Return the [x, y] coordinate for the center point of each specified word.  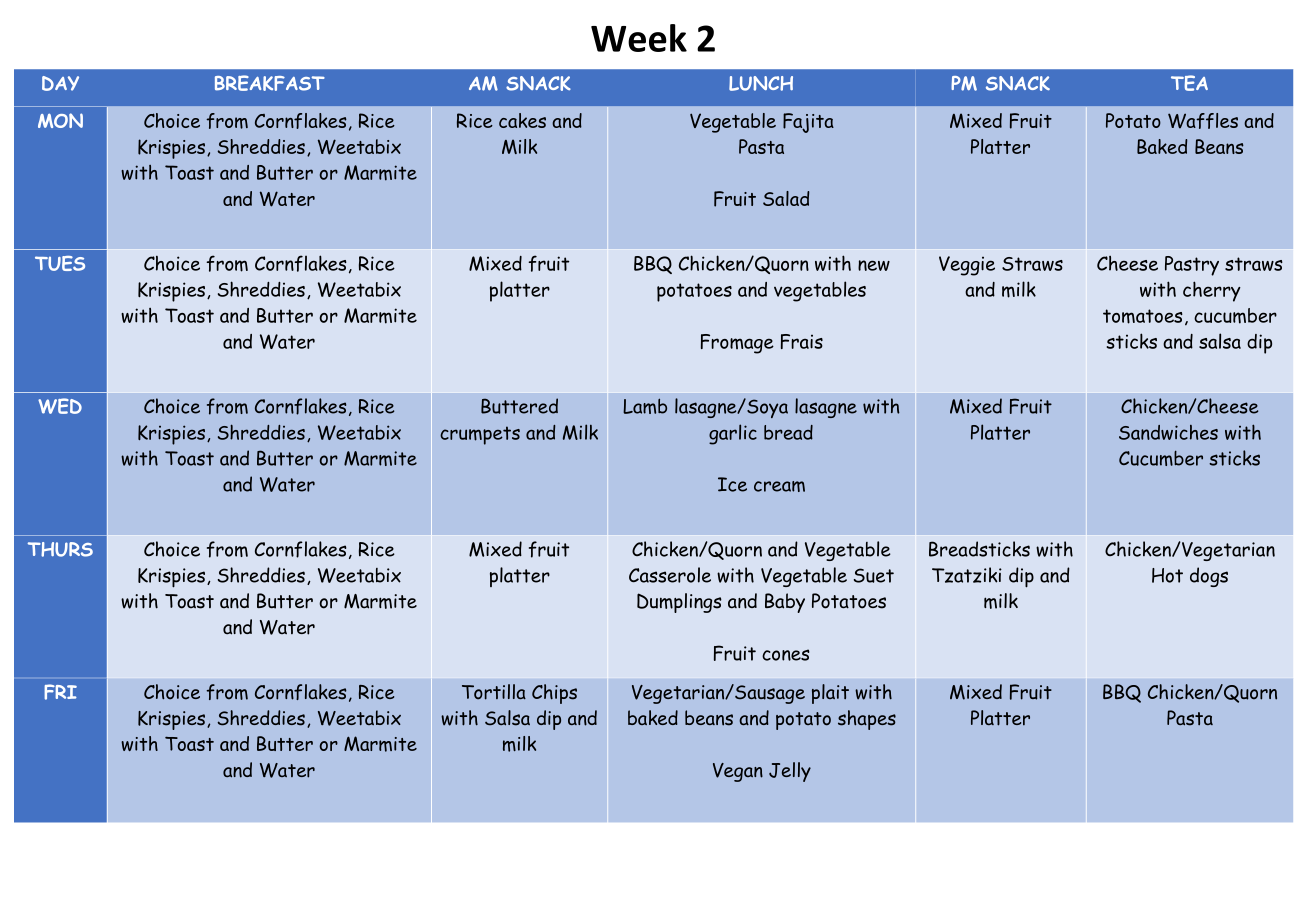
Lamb [645, 406]
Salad [786, 198]
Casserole [670, 575]
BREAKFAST [270, 83]
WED [60, 406]
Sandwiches [1168, 432]
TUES [60, 263]
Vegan [738, 772]
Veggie [967, 266]
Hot [1167, 575]
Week [639, 38]
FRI [60, 692]
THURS [60, 549]
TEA [1189, 83]
